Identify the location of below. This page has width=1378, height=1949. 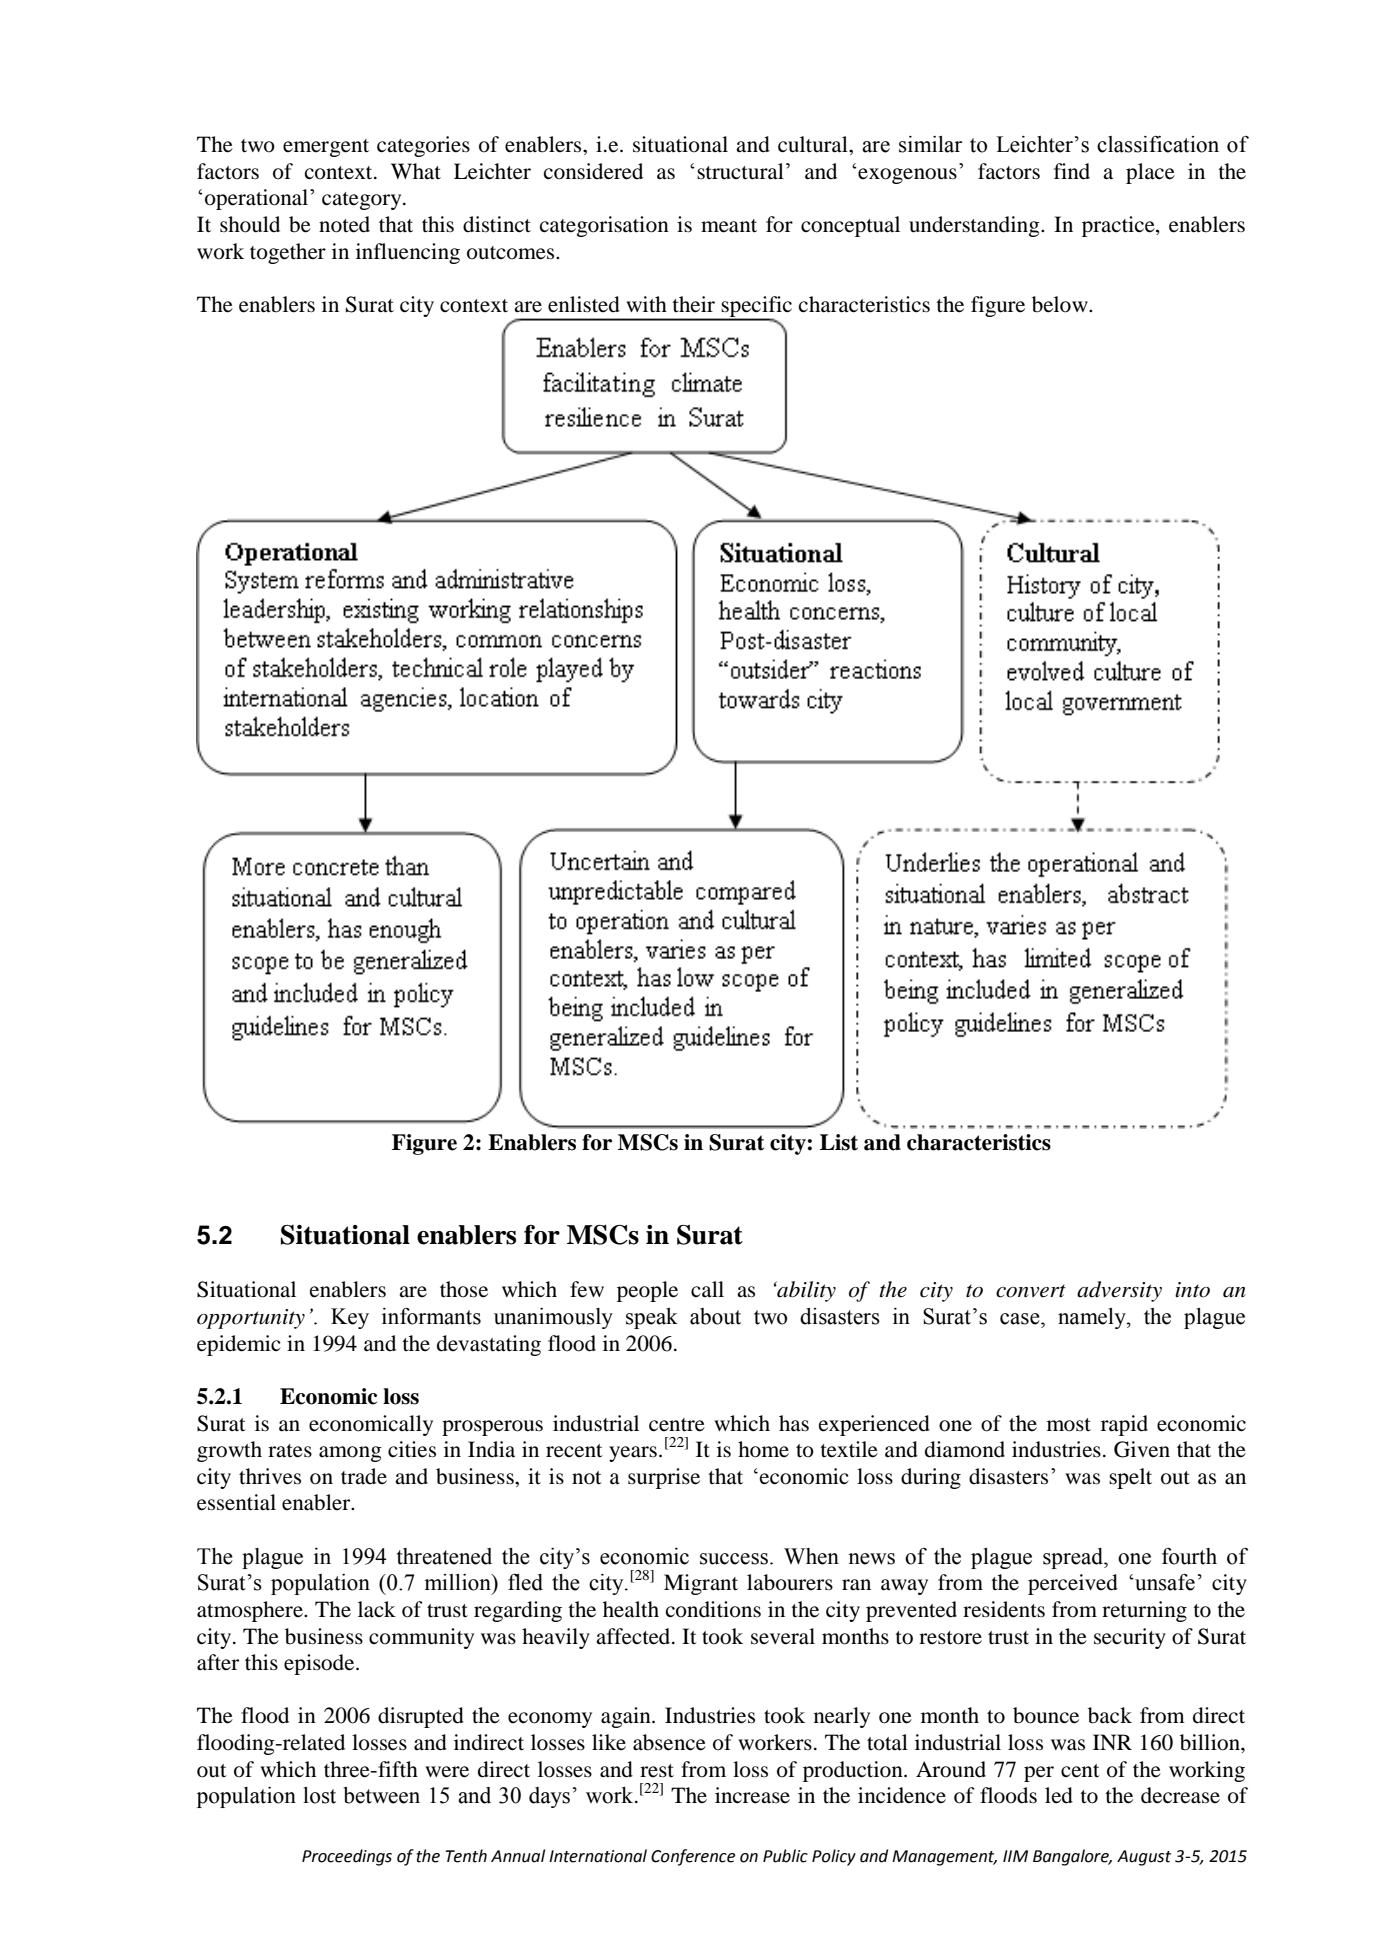
(1061, 304).
